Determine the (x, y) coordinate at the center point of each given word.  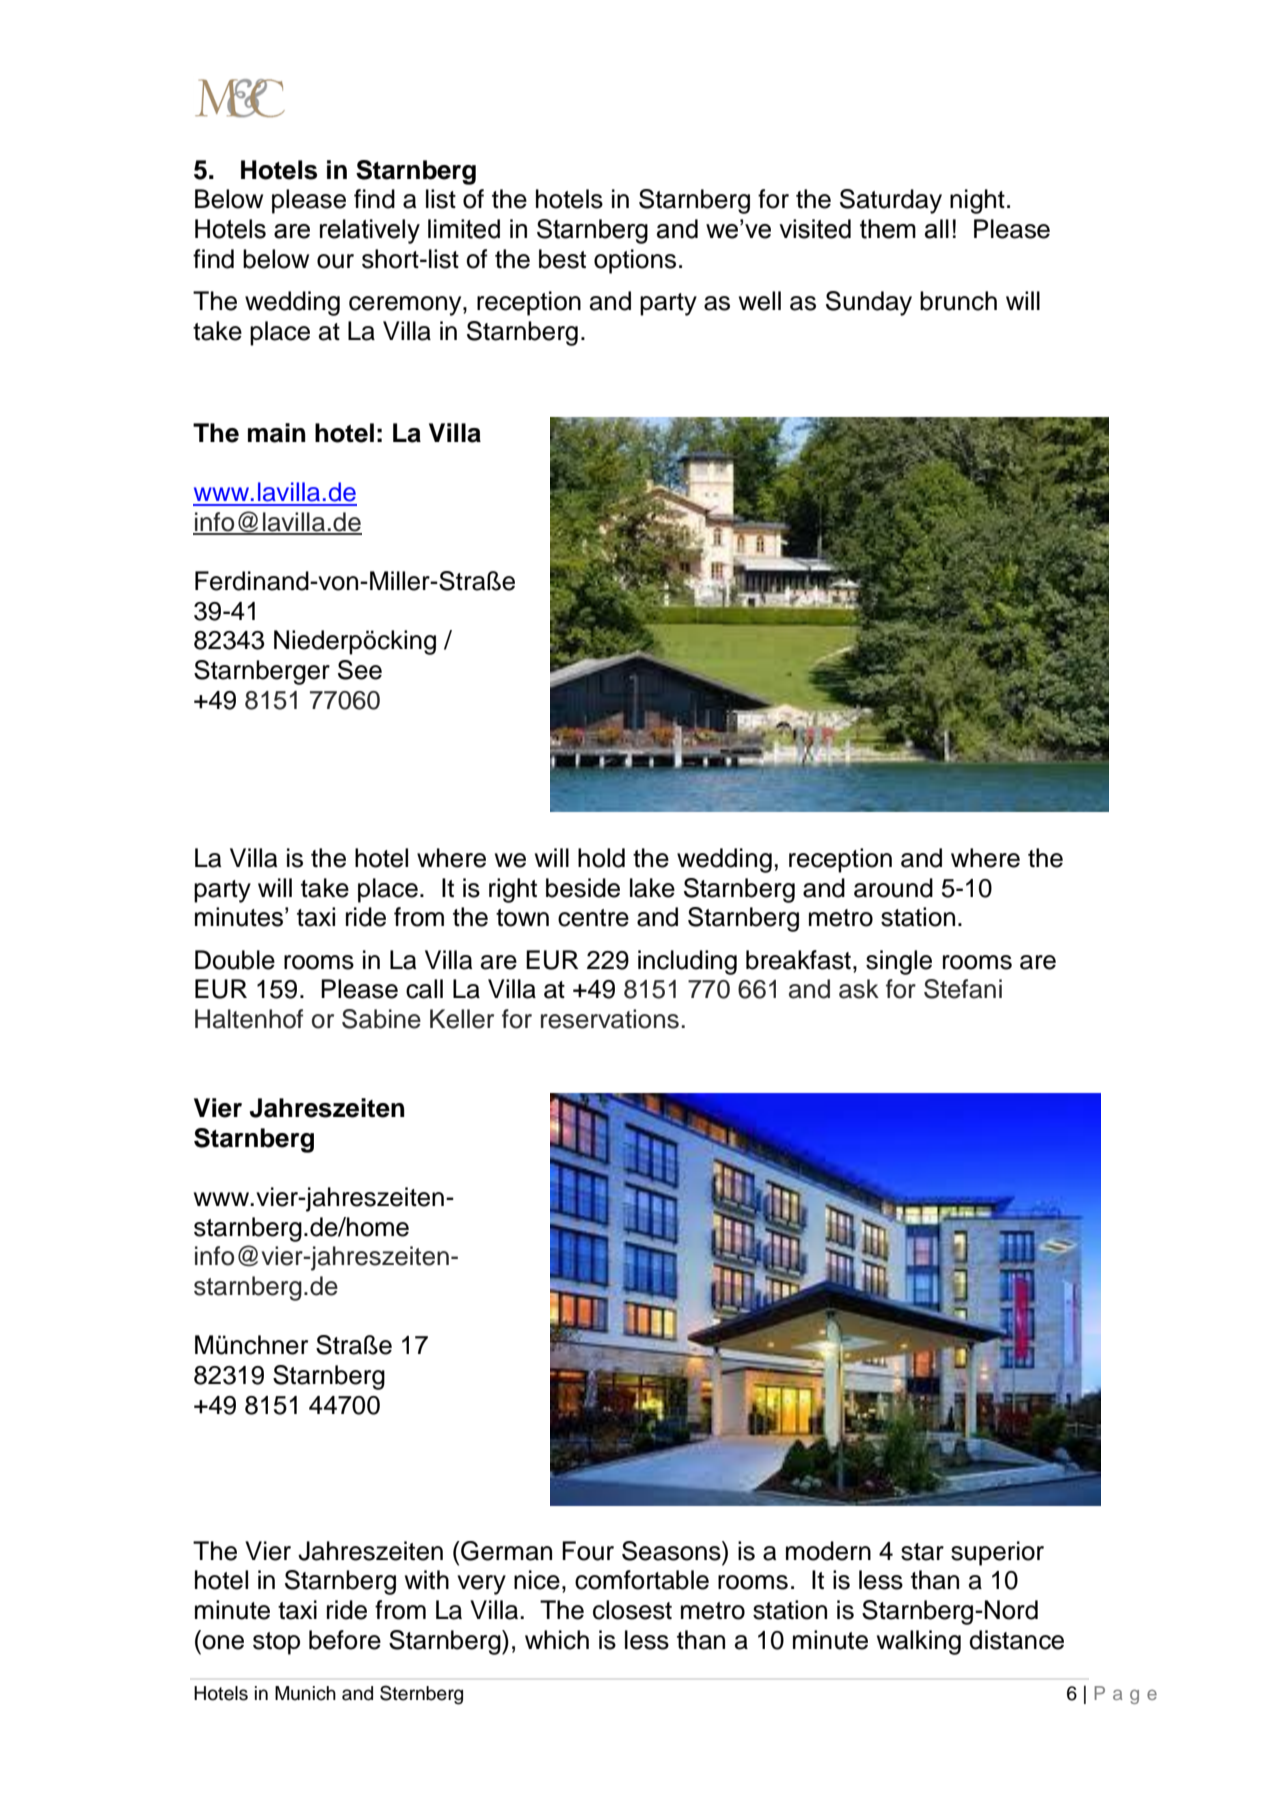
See (360, 670)
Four (588, 1551)
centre (593, 918)
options (635, 261)
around (893, 888)
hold (601, 858)
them (888, 229)
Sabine (381, 1019)
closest (632, 1610)
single (899, 962)
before (345, 1640)
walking (919, 1642)
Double (235, 960)
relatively (370, 231)
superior (997, 1553)
